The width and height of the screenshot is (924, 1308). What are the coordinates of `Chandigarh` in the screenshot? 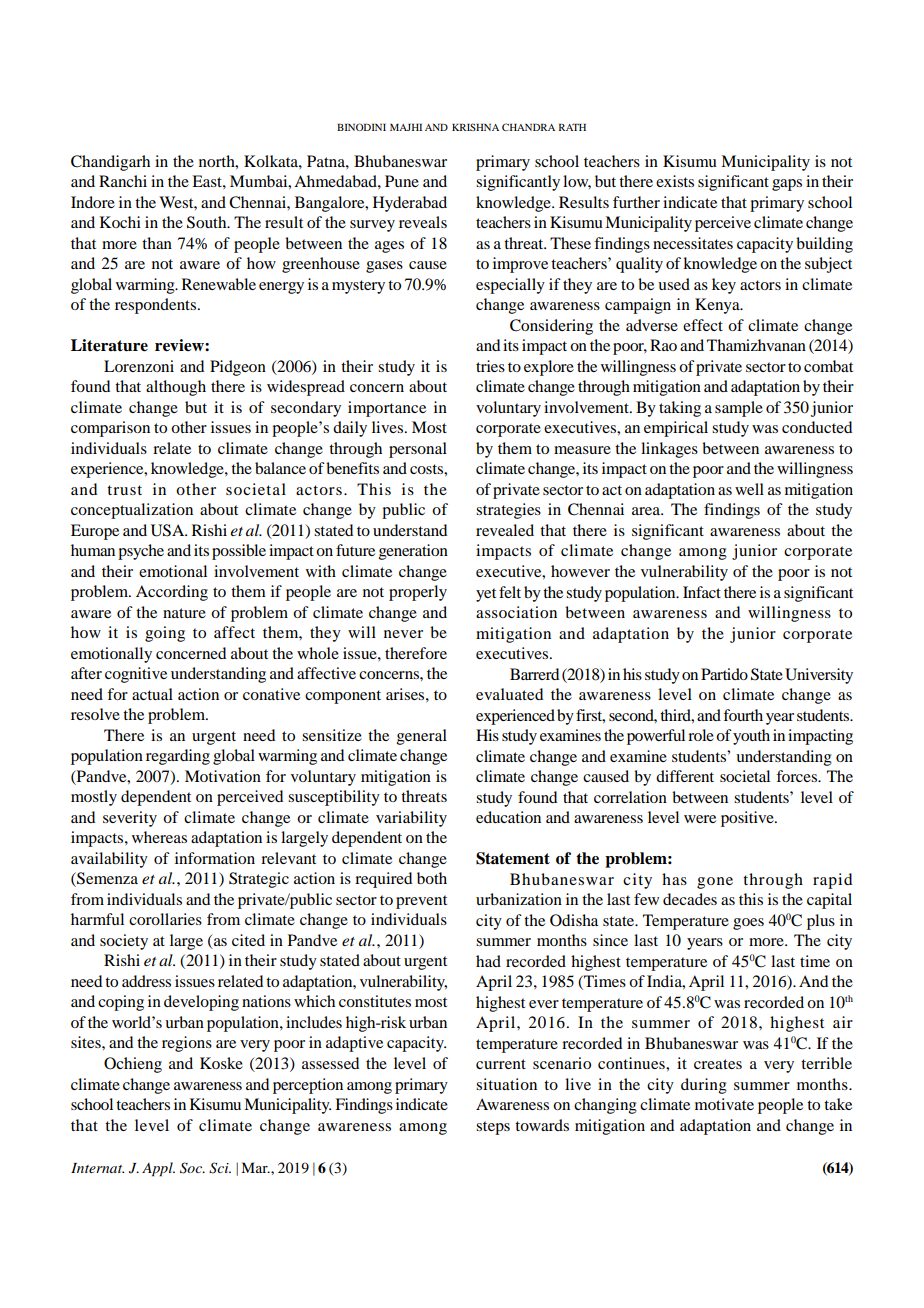 It's located at (110, 163).
